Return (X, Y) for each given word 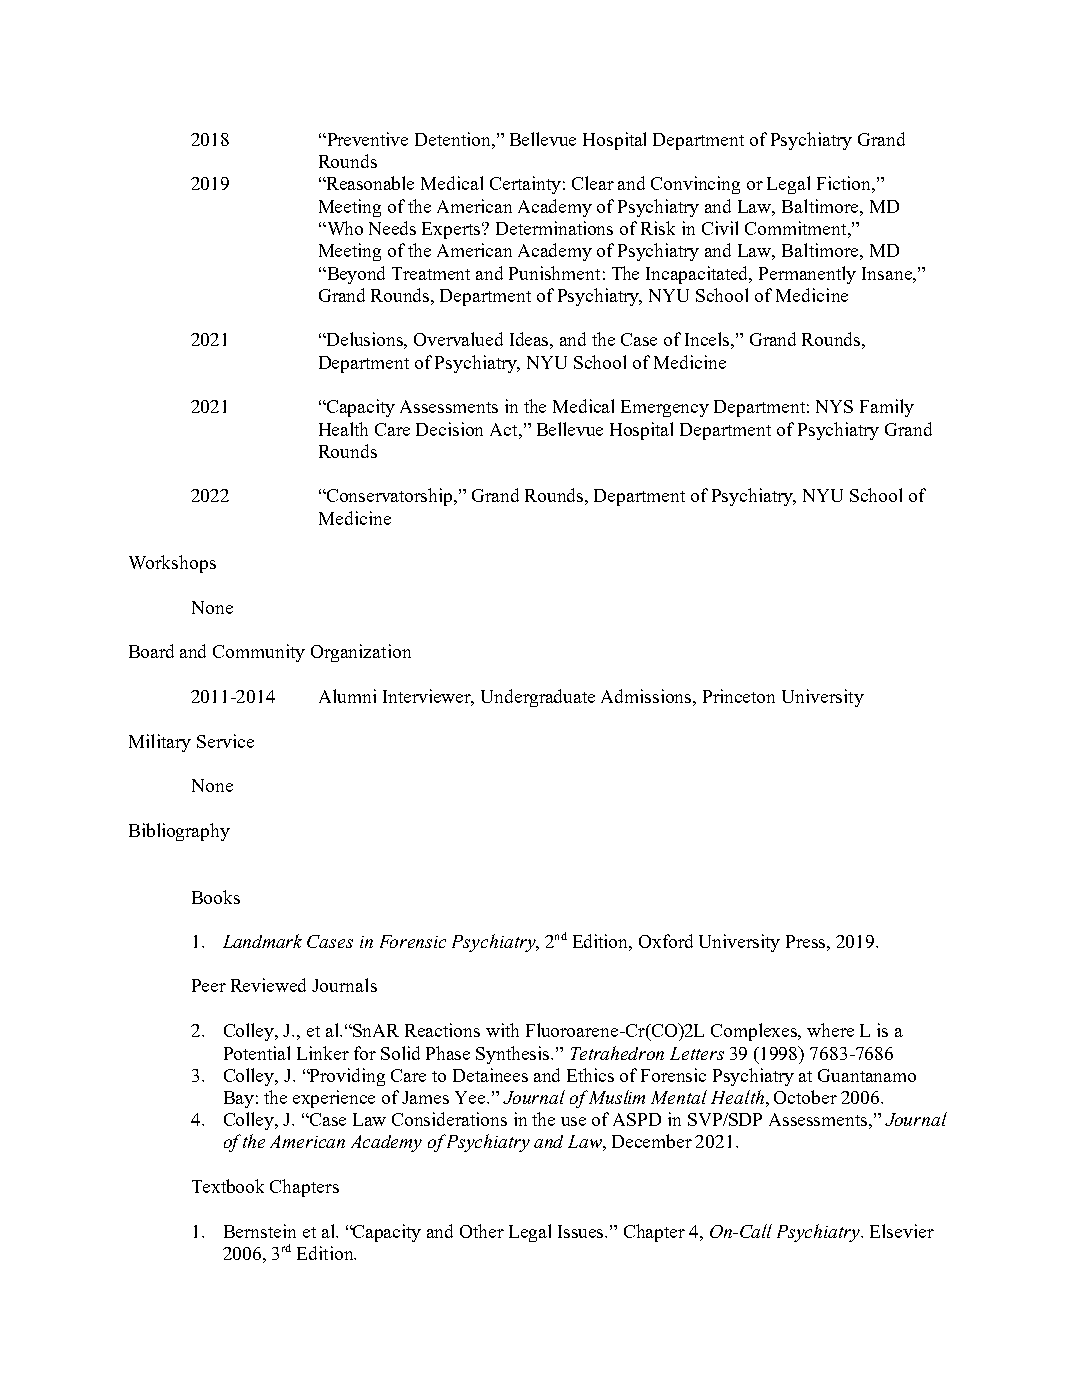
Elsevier (902, 1231)
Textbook (228, 1186)
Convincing (695, 185)
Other (482, 1231)
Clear (593, 183)
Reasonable (369, 183)
